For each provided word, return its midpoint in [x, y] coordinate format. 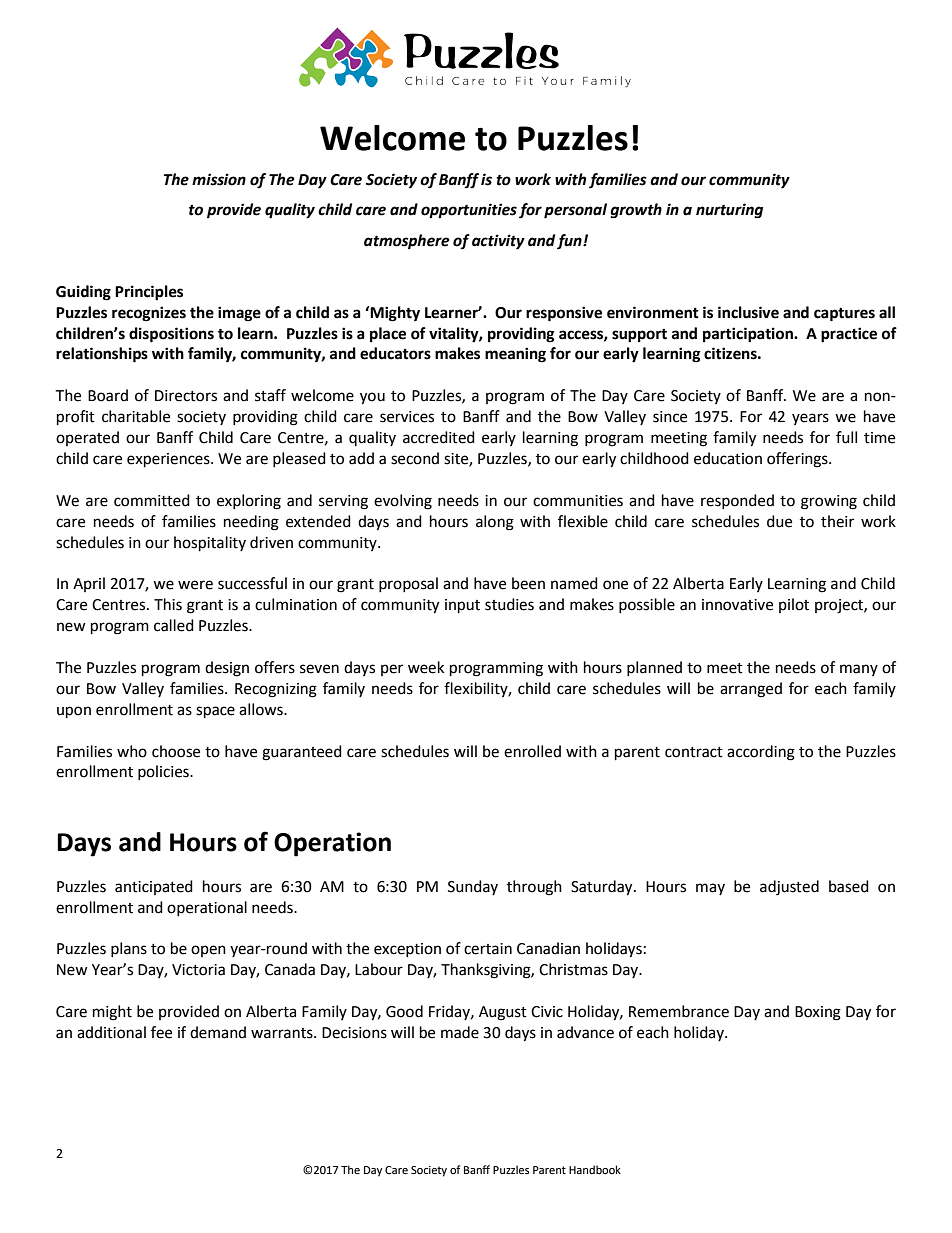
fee [161, 1032]
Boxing [818, 1013]
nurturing [729, 211]
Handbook [595, 1169]
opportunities [469, 211]
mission [219, 179]
